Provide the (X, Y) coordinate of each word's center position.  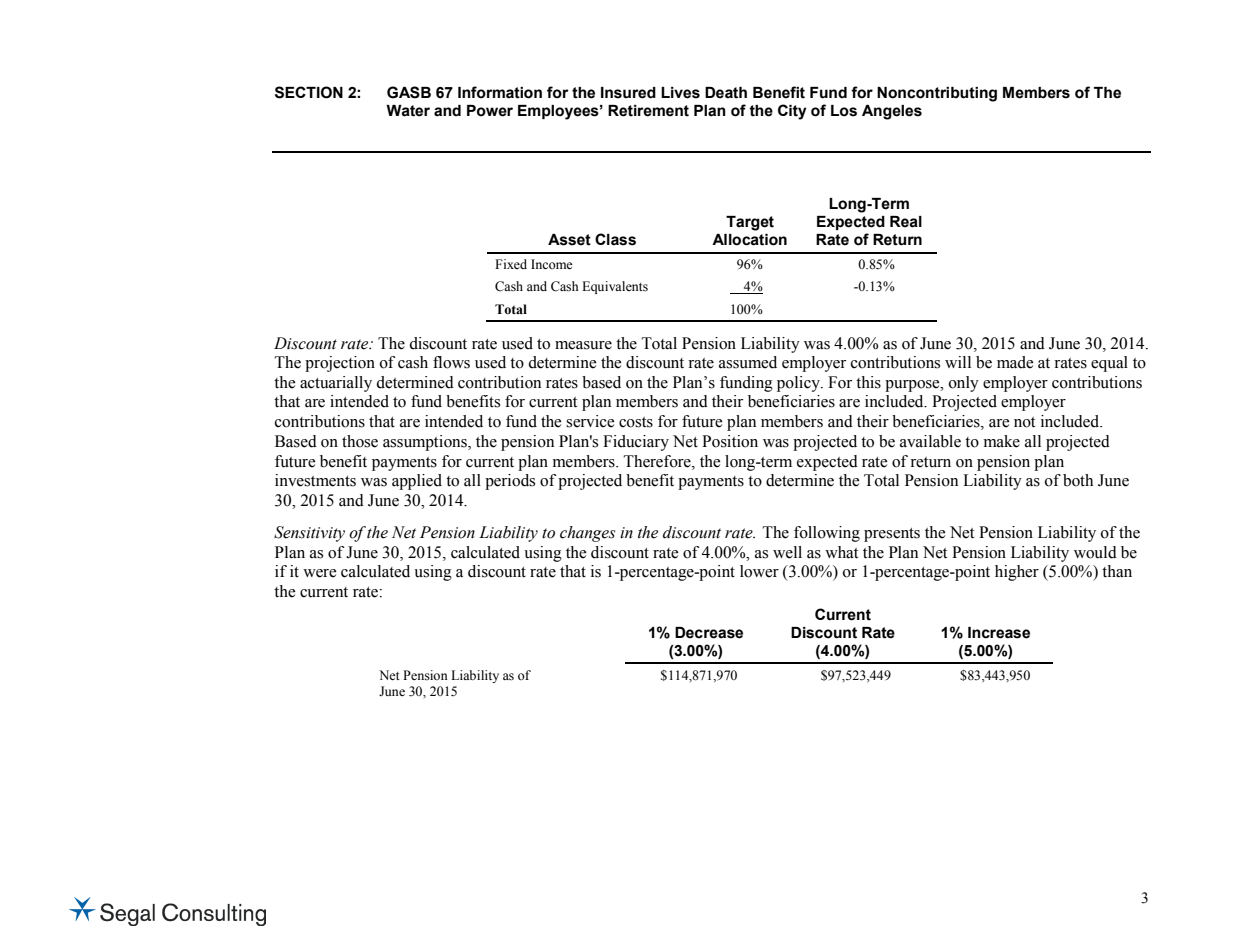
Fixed (511, 264)
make (1002, 441)
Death (726, 93)
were (320, 573)
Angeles (892, 112)
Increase (999, 633)
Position (730, 441)
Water (408, 111)
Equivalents (615, 287)
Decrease (709, 633)
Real (906, 222)
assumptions (426, 443)
